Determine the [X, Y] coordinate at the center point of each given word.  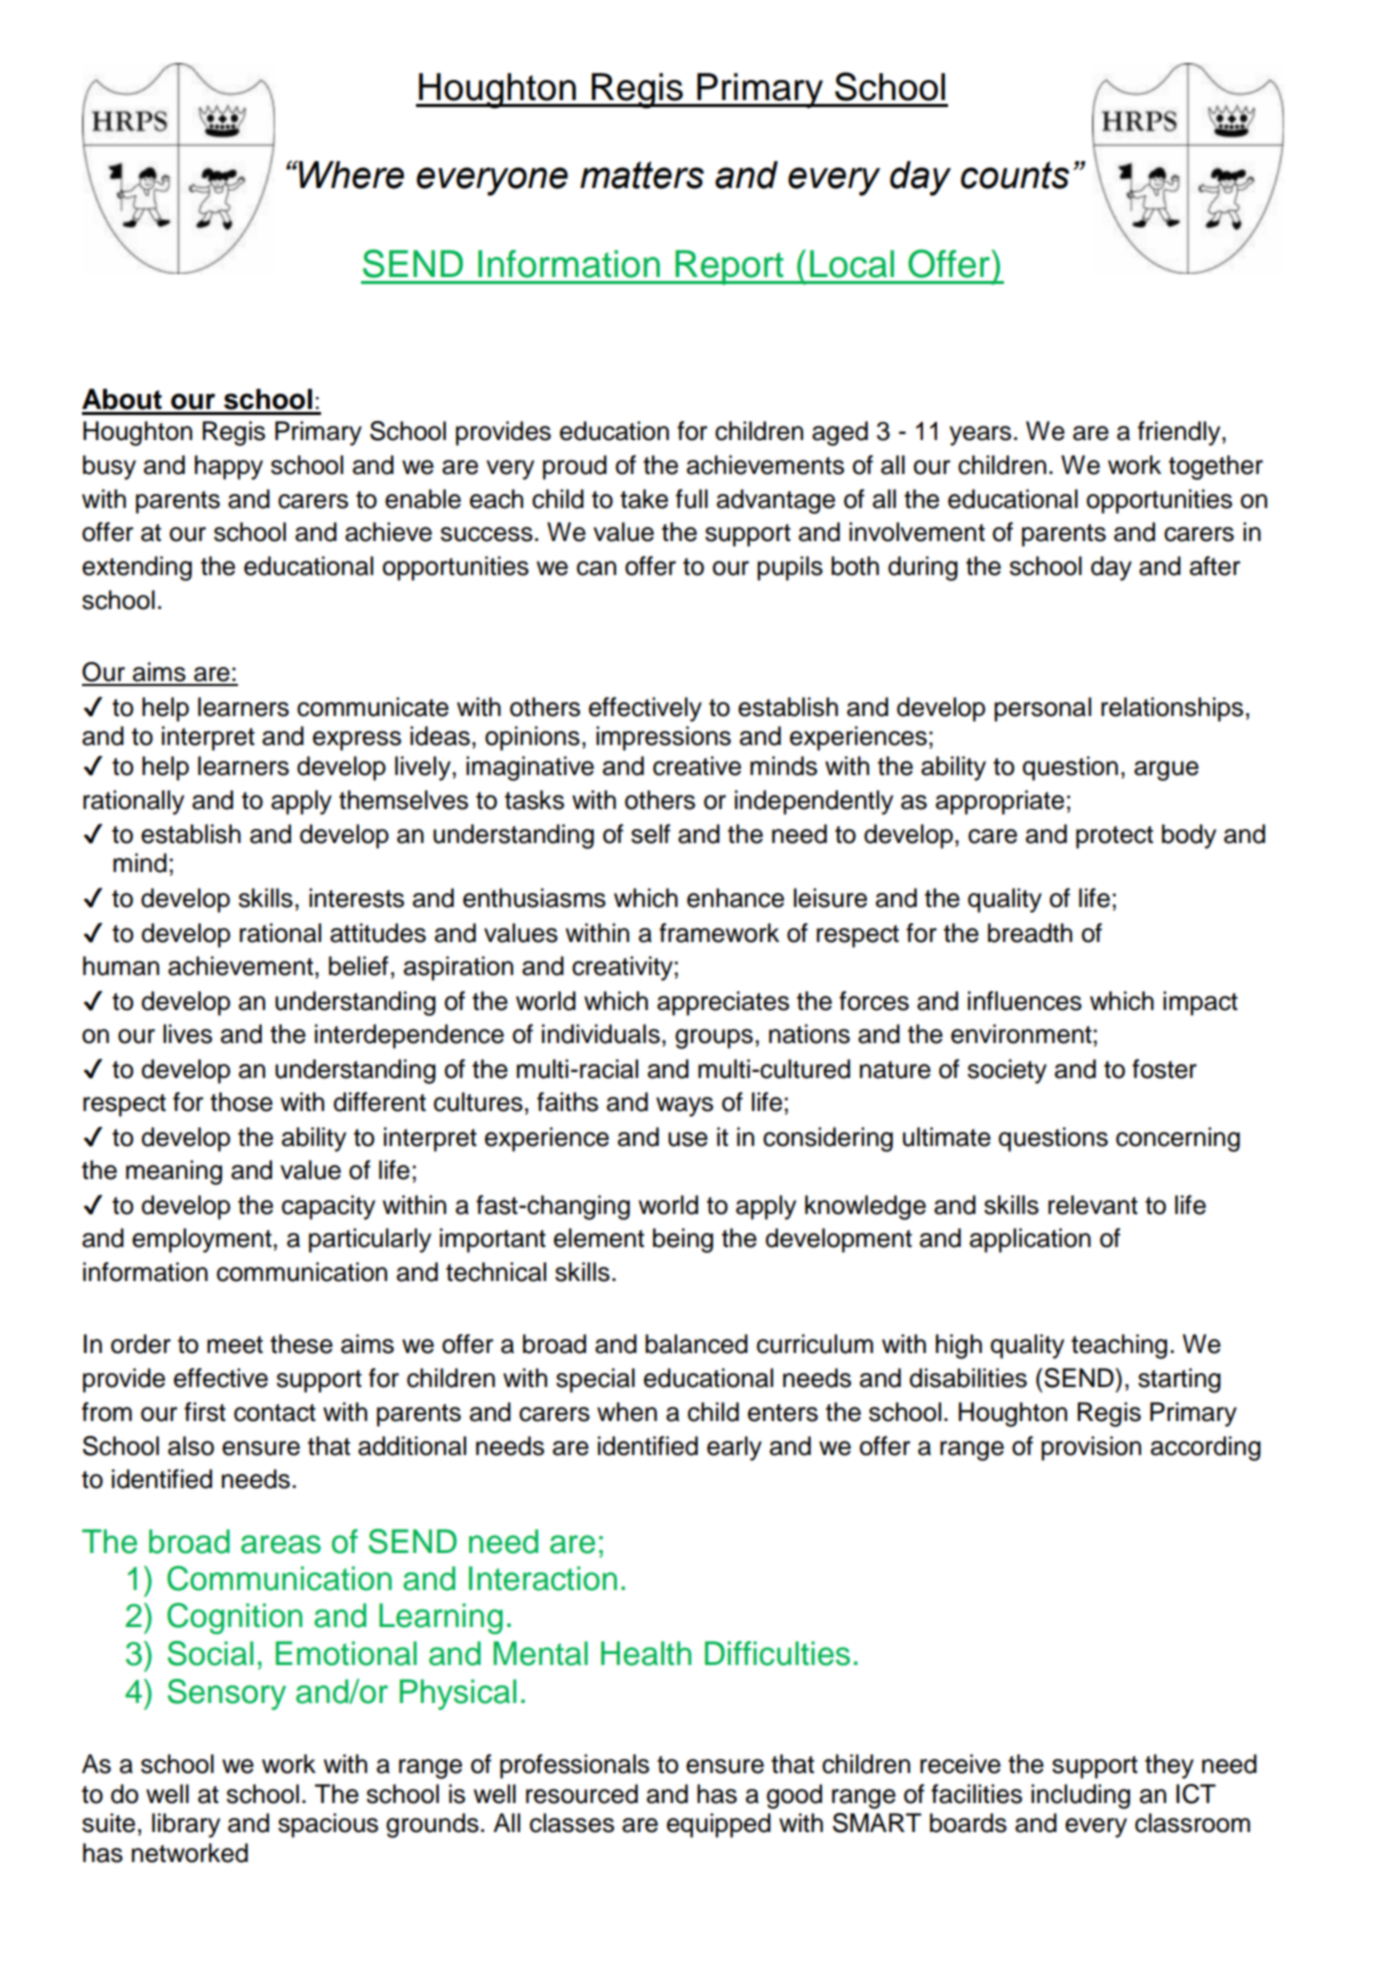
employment [202, 1240]
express [357, 741]
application [1030, 1240]
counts [1015, 175]
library [186, 1825]
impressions [663, 738]
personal [1042, 709]
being [683, 1240]
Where [350, 174]
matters [642, 175]
